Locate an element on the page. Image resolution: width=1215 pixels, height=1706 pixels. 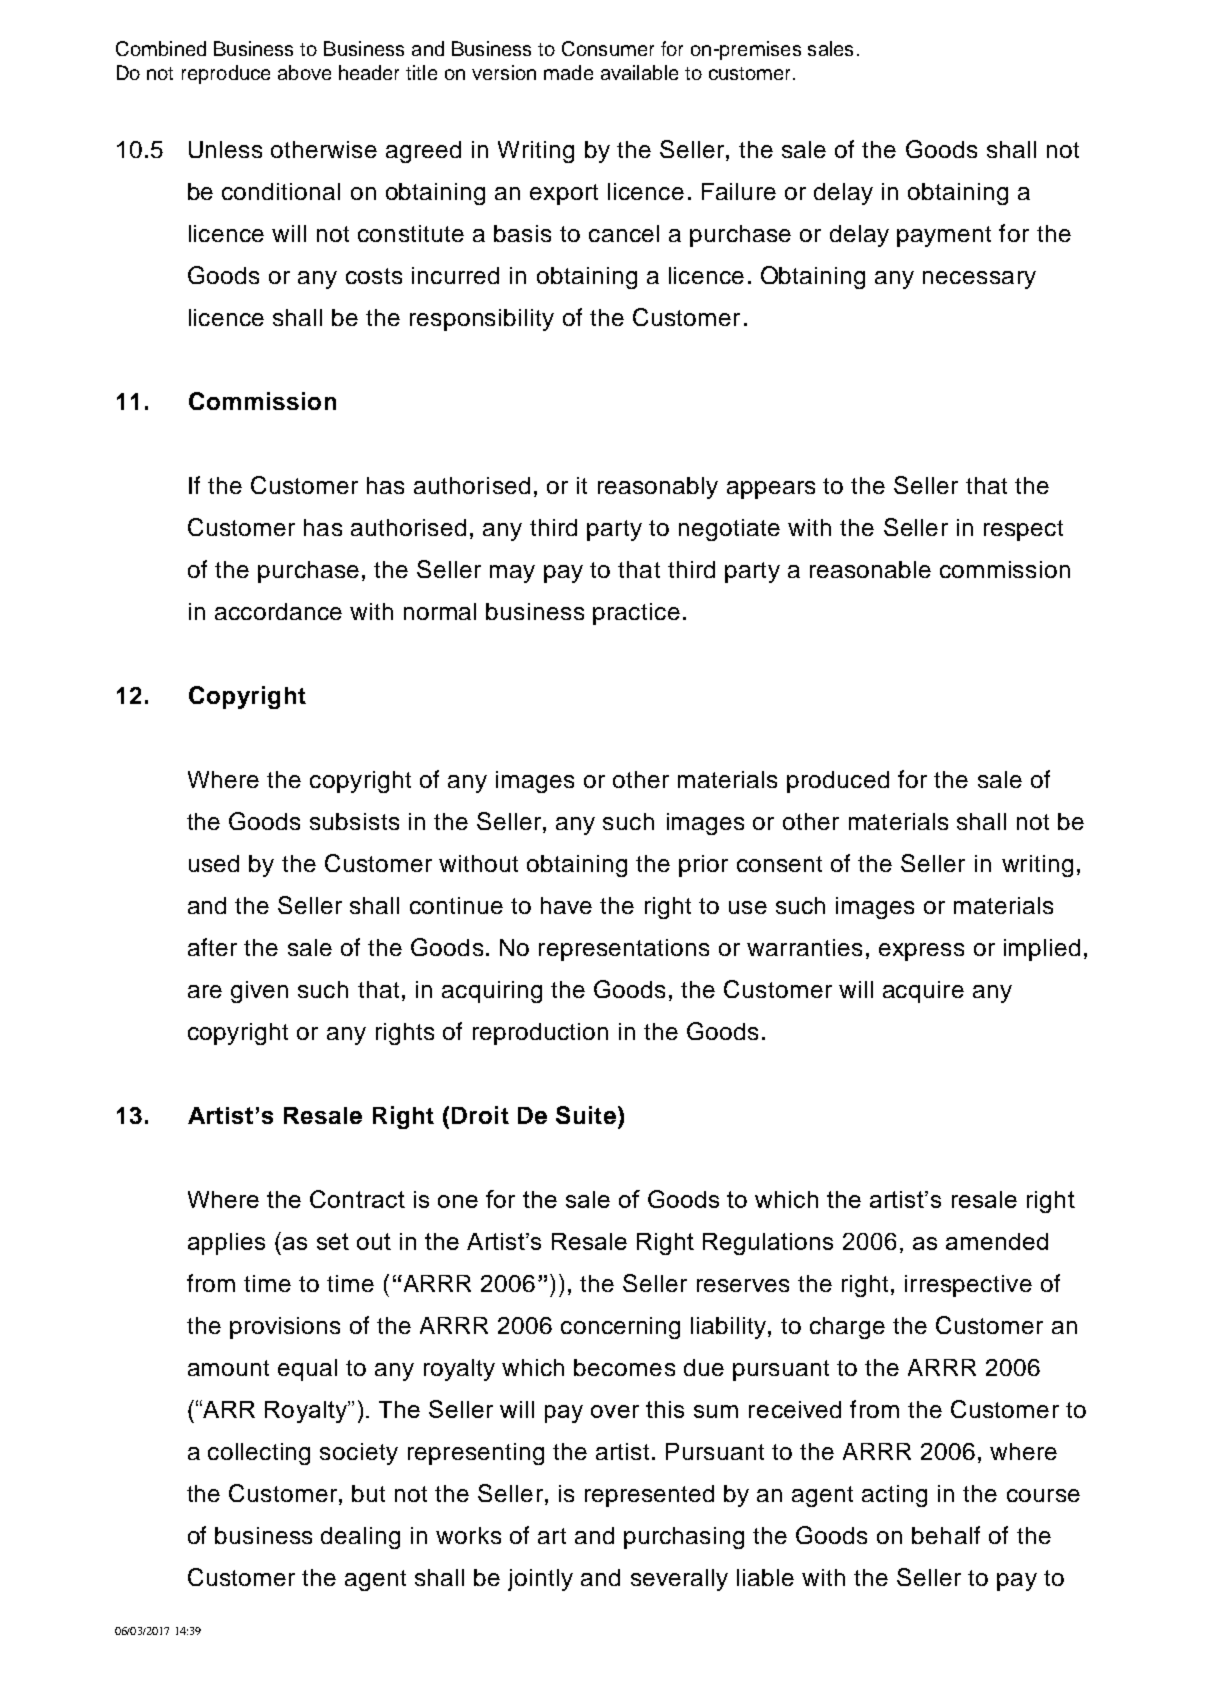
produced is located at coordinates (838, 782).
